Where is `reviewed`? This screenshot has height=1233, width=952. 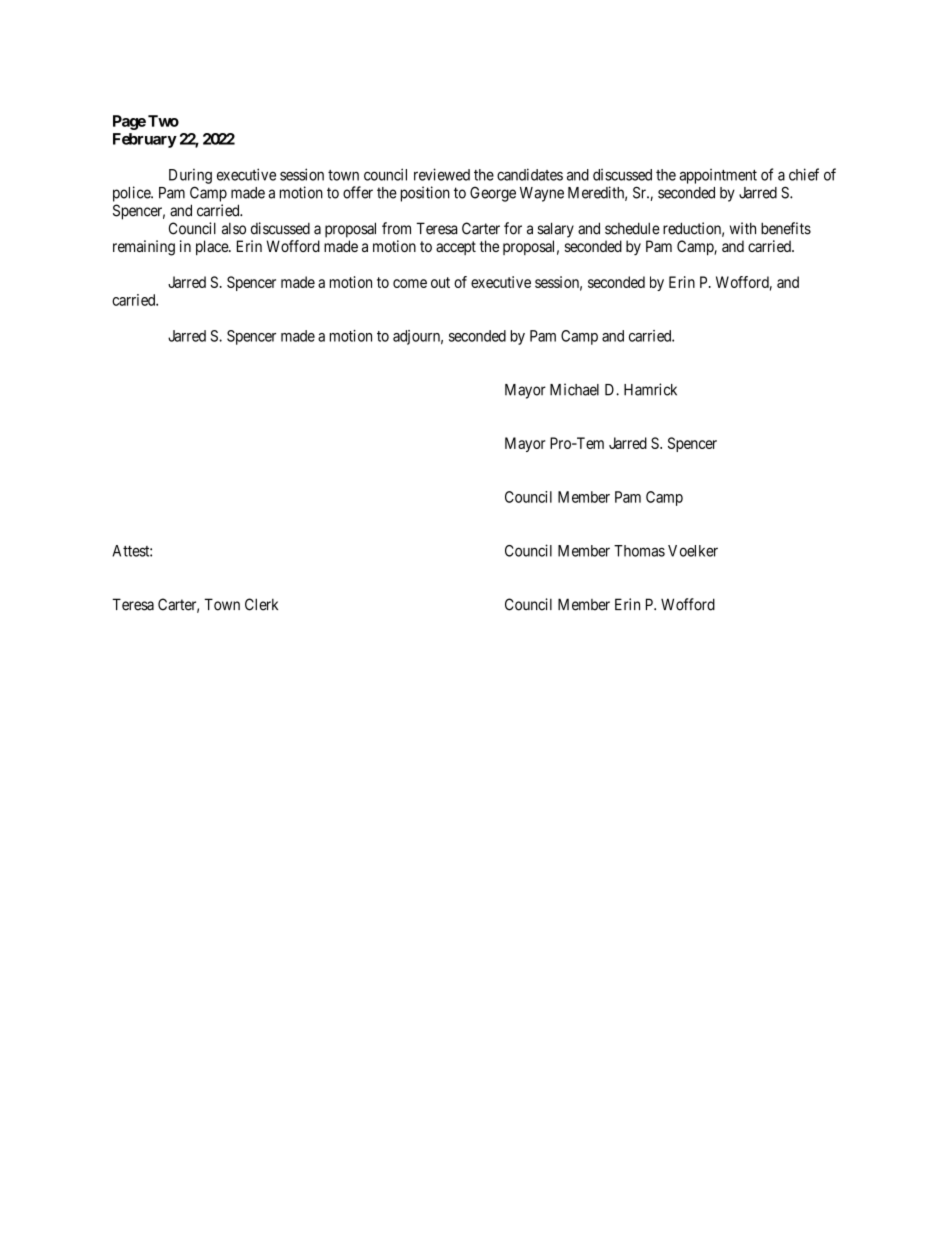 reviewed is located at coordinates (442, 174).
